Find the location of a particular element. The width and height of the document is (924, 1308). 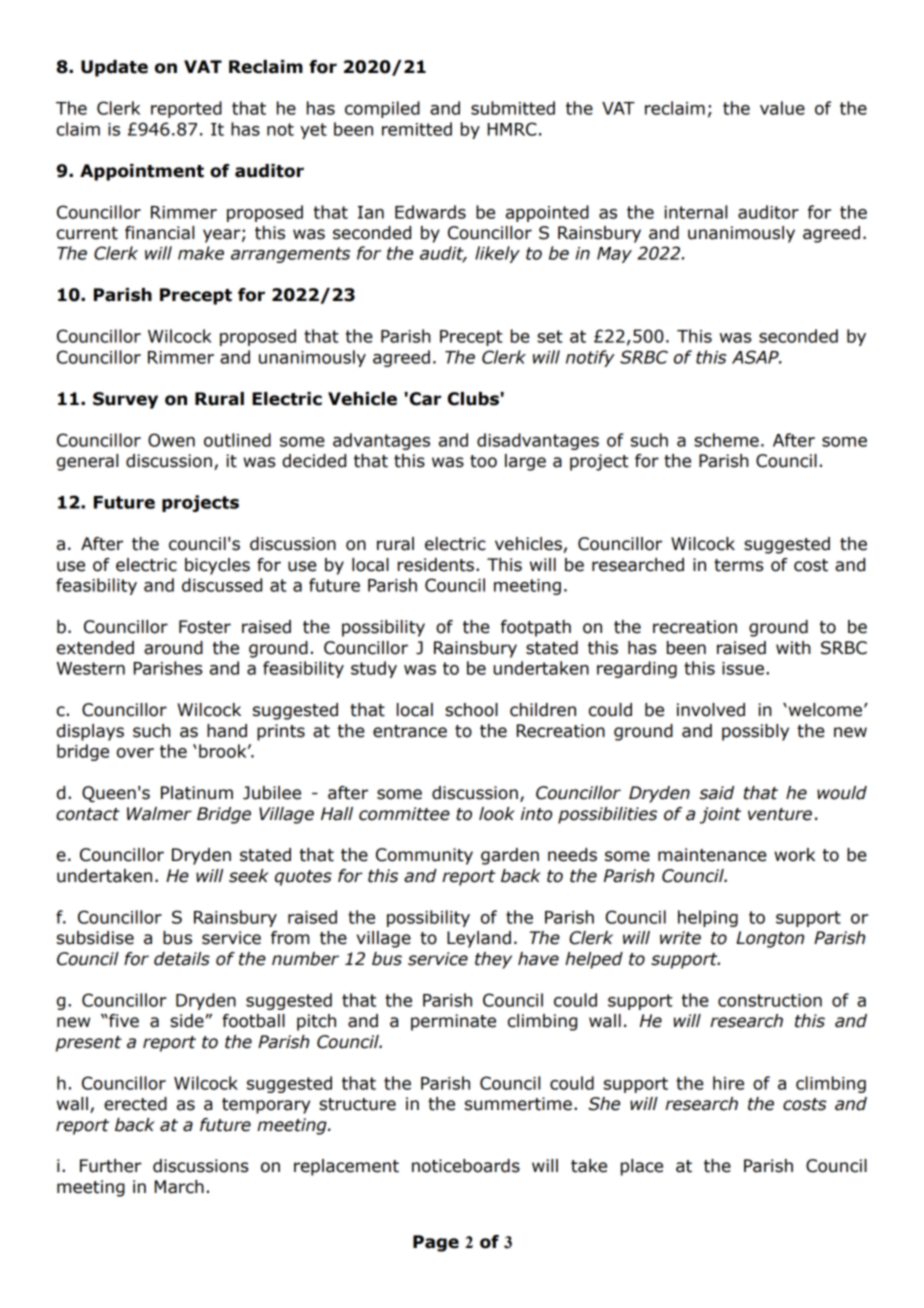

Car is located at coordinates (425, 399).
